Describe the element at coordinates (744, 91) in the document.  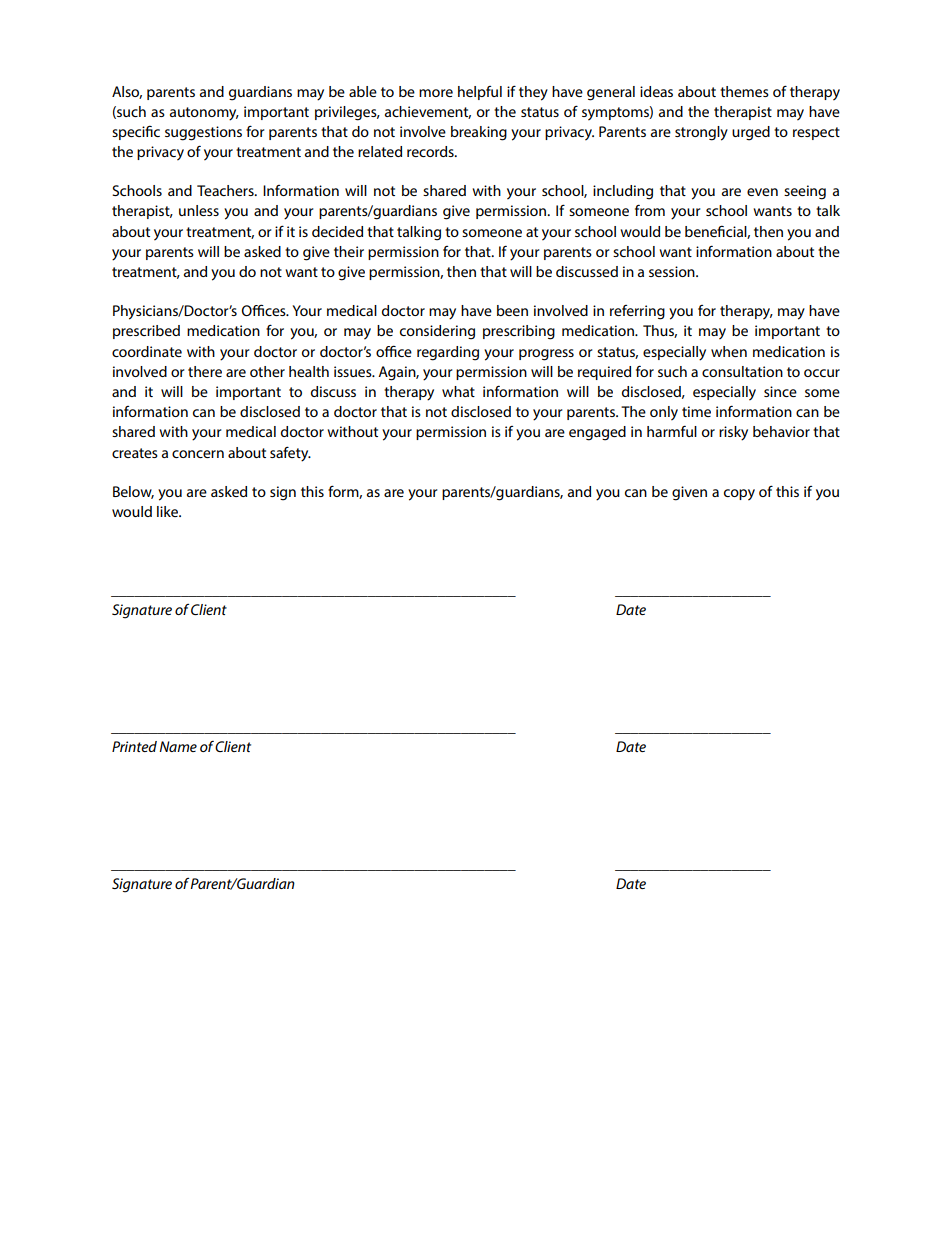
I see `themes` at that location.
